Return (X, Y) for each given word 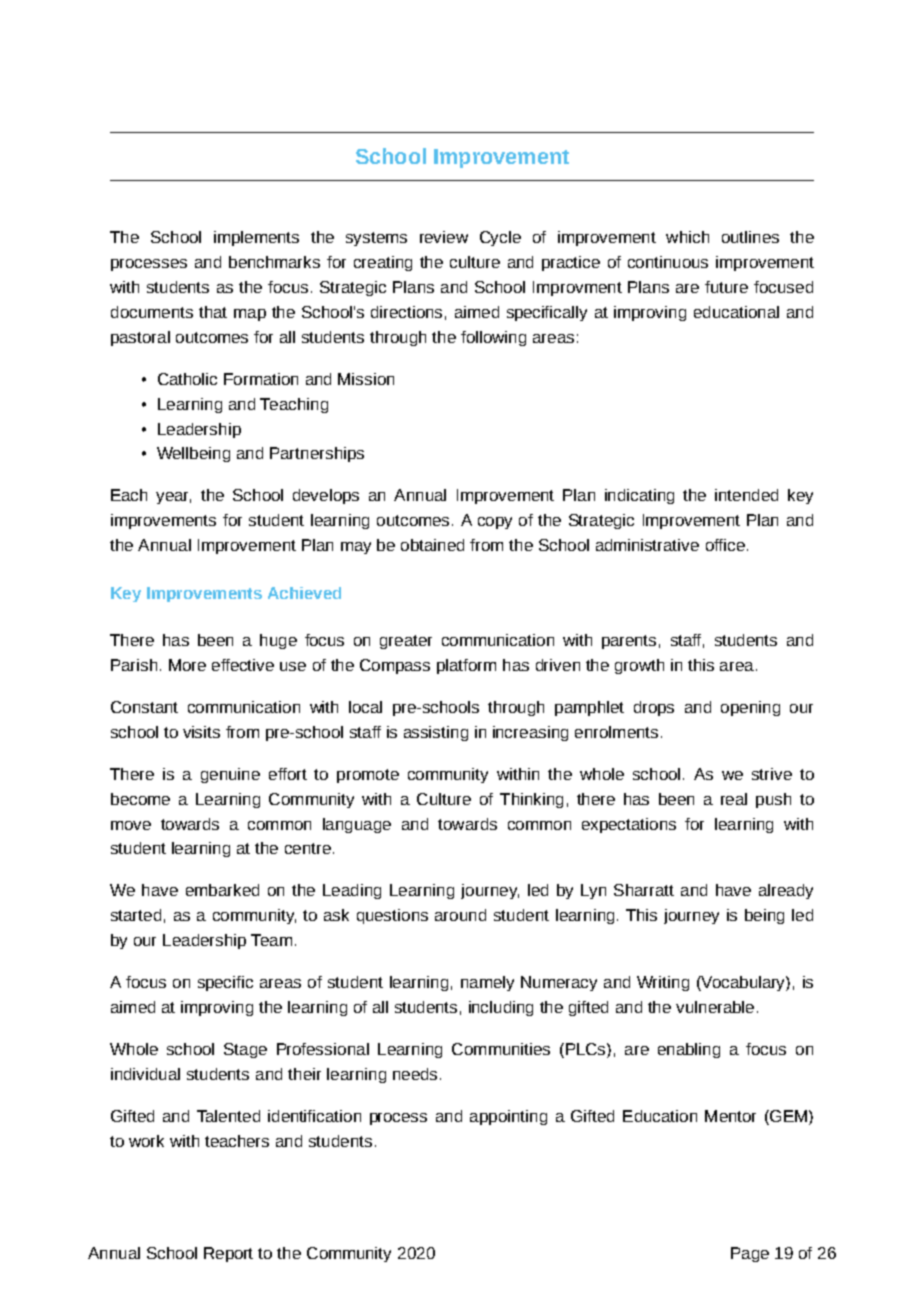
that (213, 312)
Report (228, 1254)
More (187, 665)
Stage (245, 1050)
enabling (689, 1050)
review (444, 237)
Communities (501, 1049)
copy (495, 523)
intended (746, 495)
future (726, 287)
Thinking (531, 800)
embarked (222, 890)
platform (466, 666)
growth (639, 666)
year (173, 498)
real (734, 799)
